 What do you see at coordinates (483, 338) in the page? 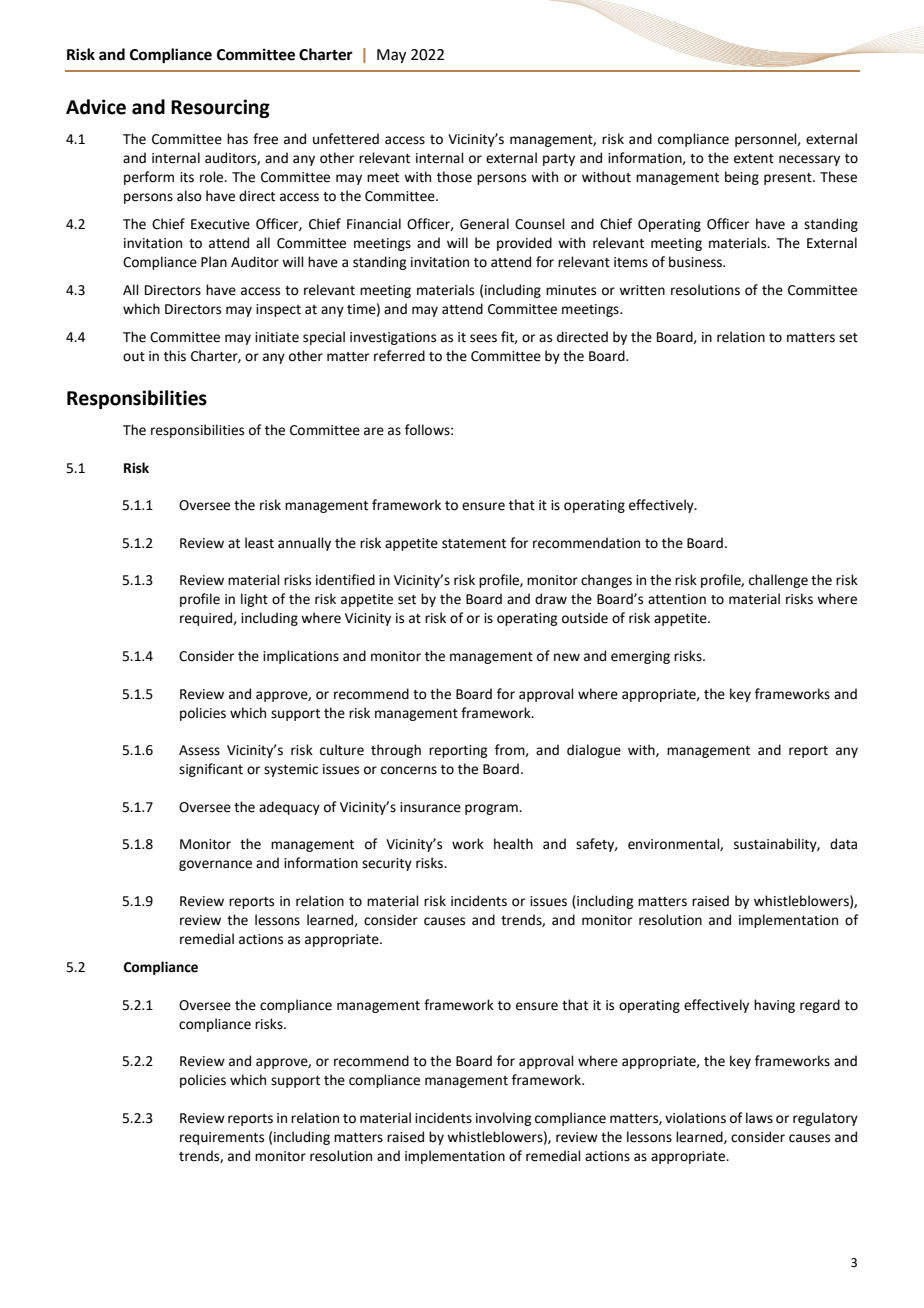
I see `sees` at bounding box center [483, 338].
